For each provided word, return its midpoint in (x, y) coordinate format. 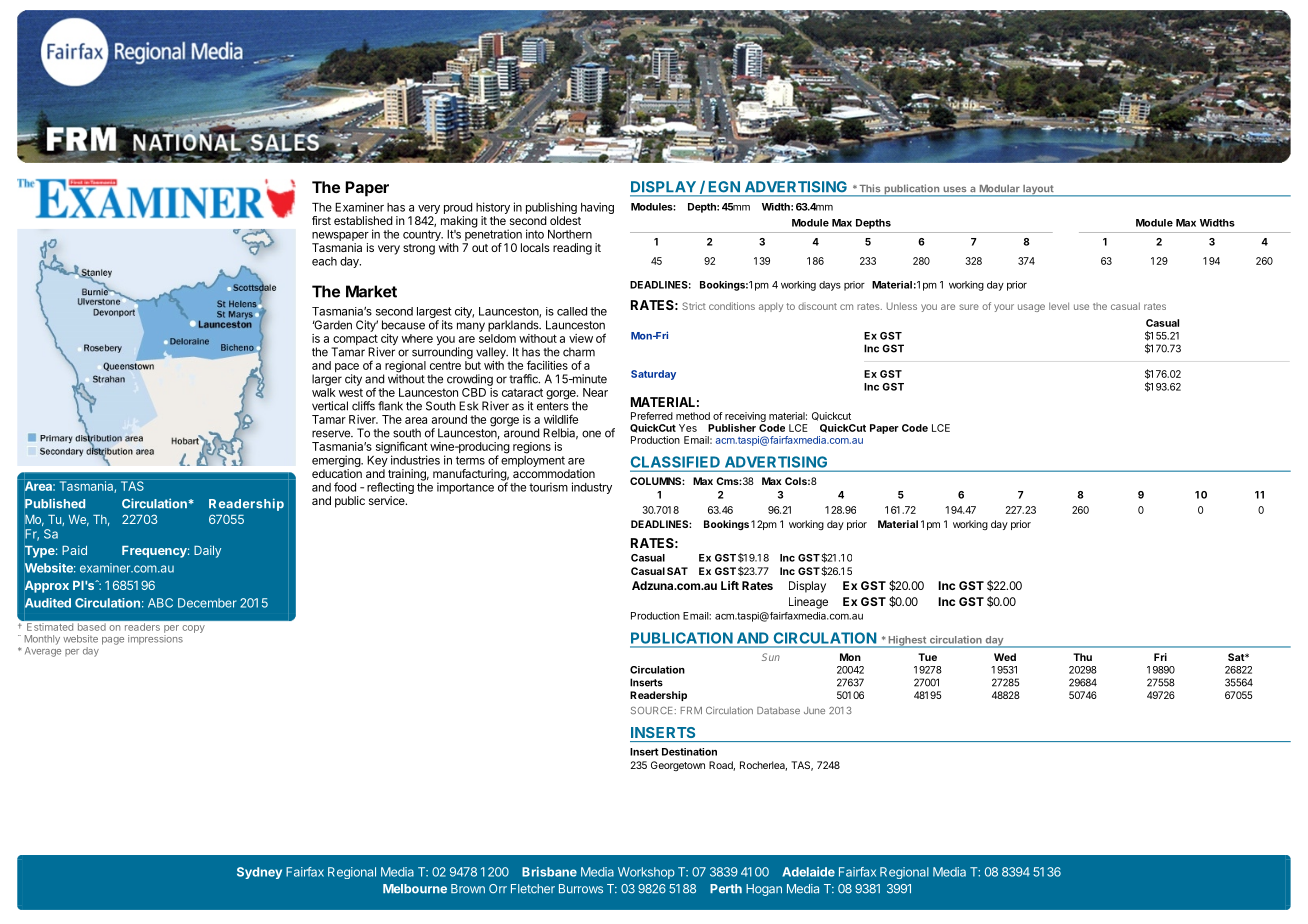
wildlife (561, 419)
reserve (332, 434)
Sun (771, 657)
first (321, 220)
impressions (155, 640)
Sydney (259, 873)
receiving (744, 418)
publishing (551, 208)
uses (955, 189)
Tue (927, 657)
